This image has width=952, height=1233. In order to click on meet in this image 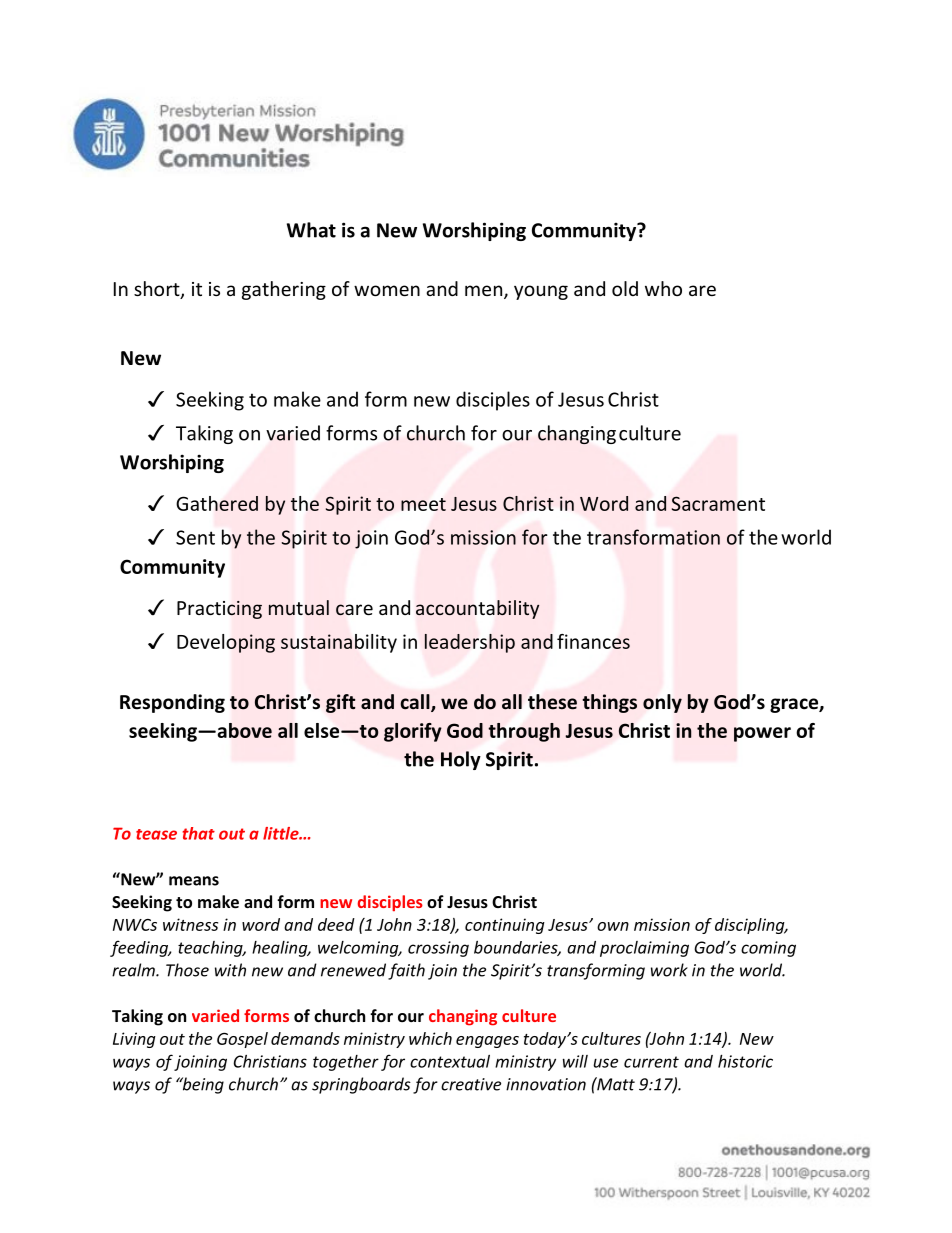, I will do `click(423, 504)`.
